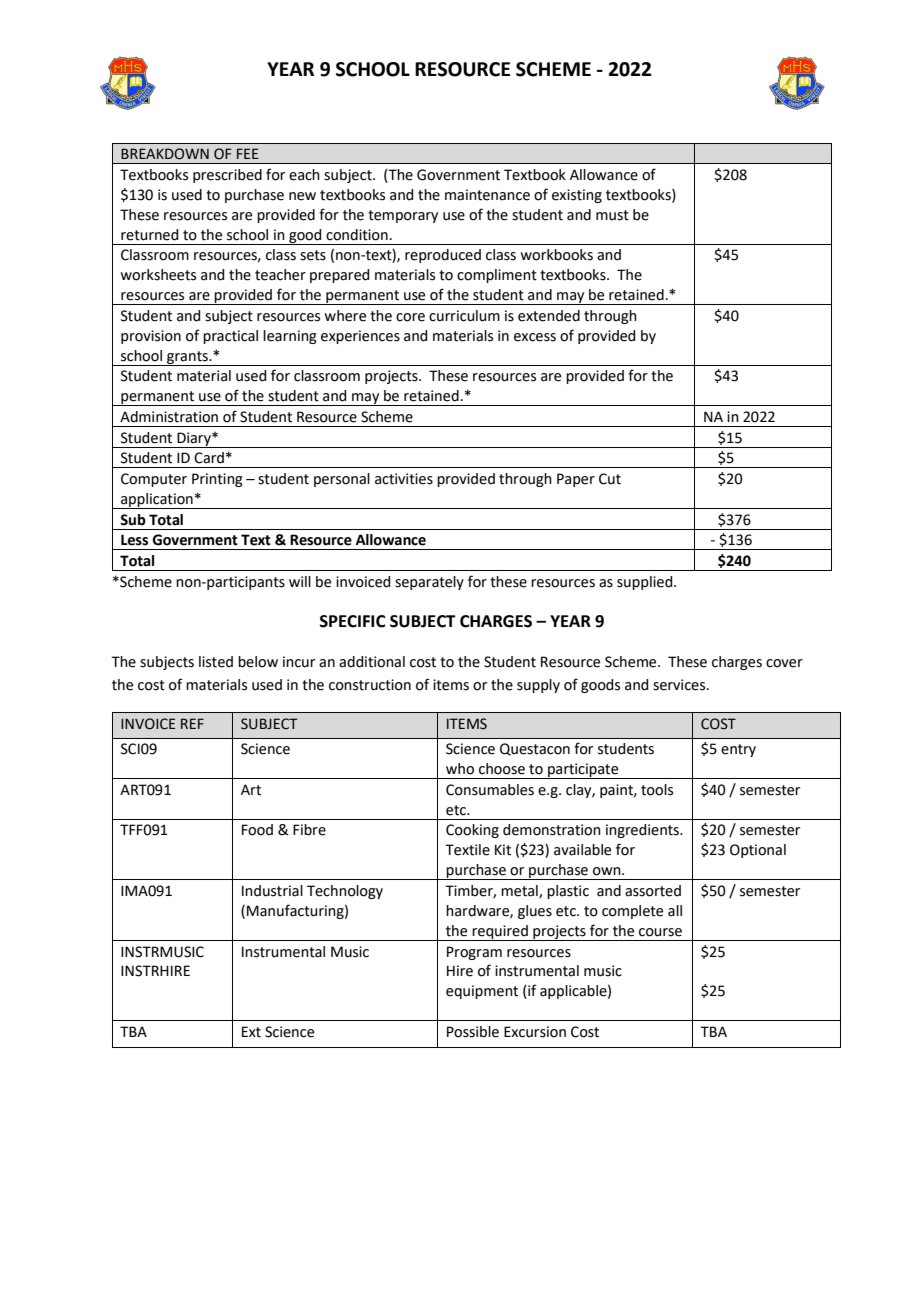 The width and height of the screenshot is (924, 1308). I want to click on maintenance, so click(487, 195).
